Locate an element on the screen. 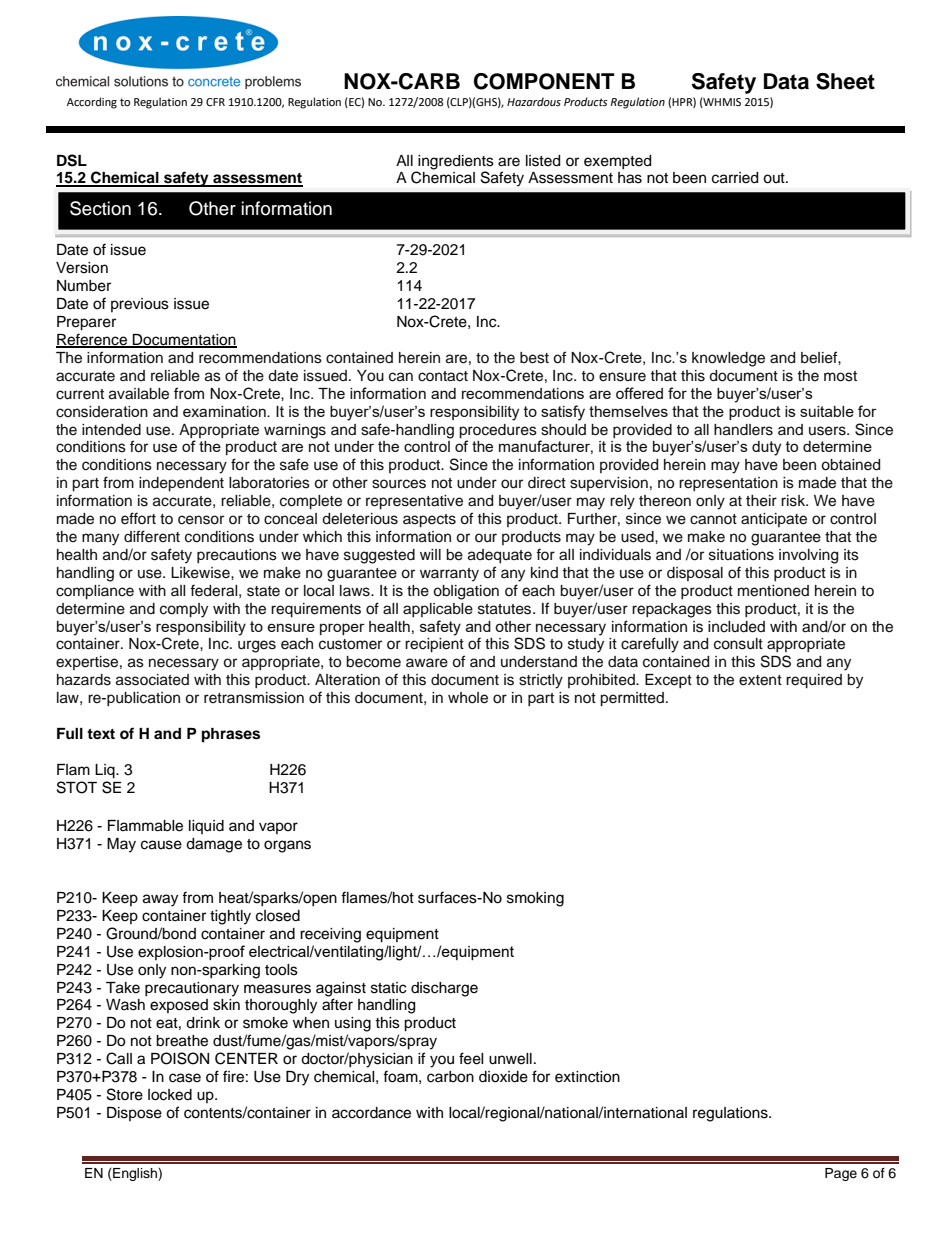 The width and height of the screenshot is (952, 1233). Dispose is located at coordinates (134, 1114).
